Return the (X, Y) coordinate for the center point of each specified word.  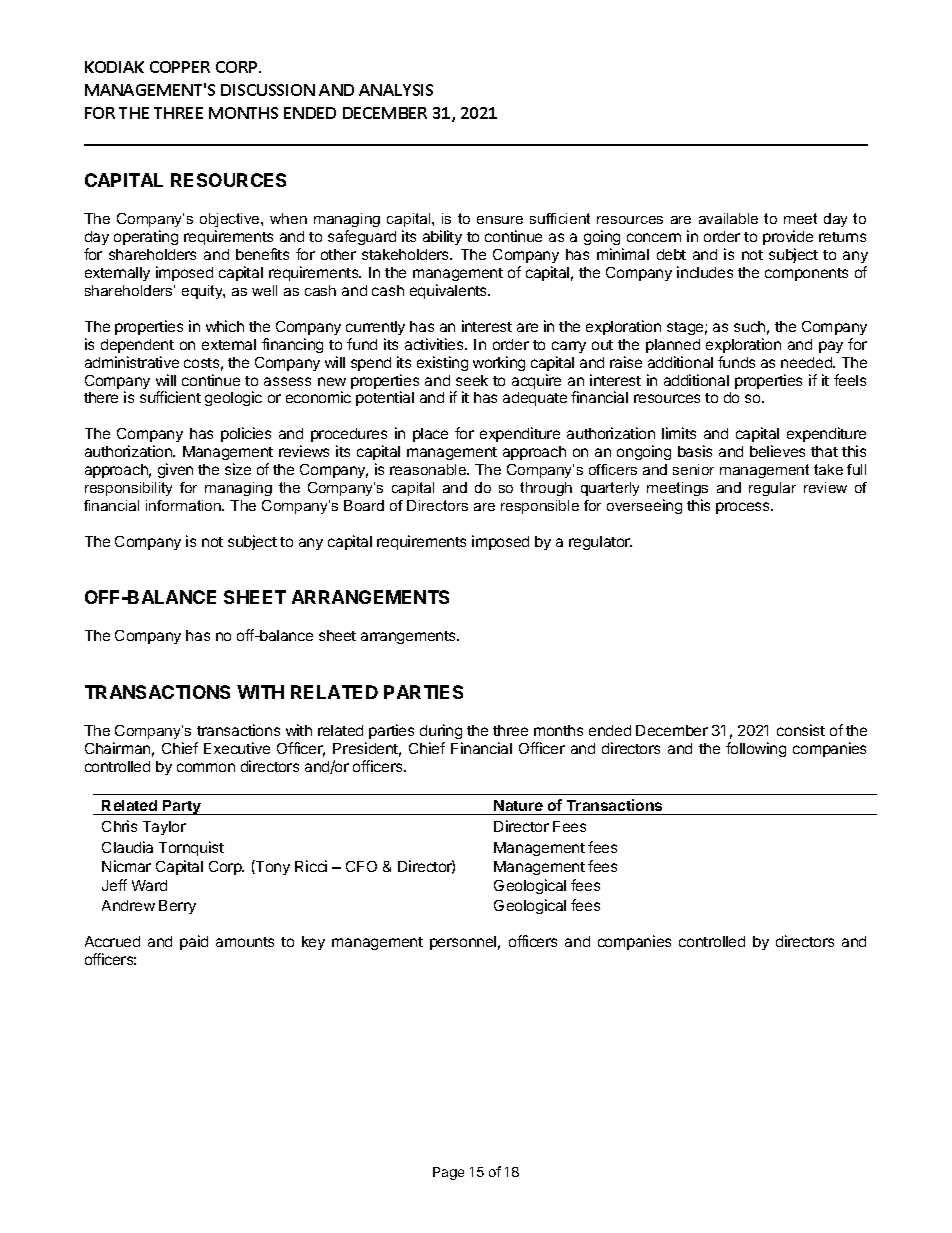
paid (194, 942)
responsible (540, 507)
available (728, 218)
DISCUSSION (268, 90)
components (806, 274)
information (184, 505)
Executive (237, 748)
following (756, 749)
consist (801, 730)
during (441, 731)
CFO (361, 866)
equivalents (450, 291)
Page (448, 1173)
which (225, 326)
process (744, 508)
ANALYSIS (396, 90)
